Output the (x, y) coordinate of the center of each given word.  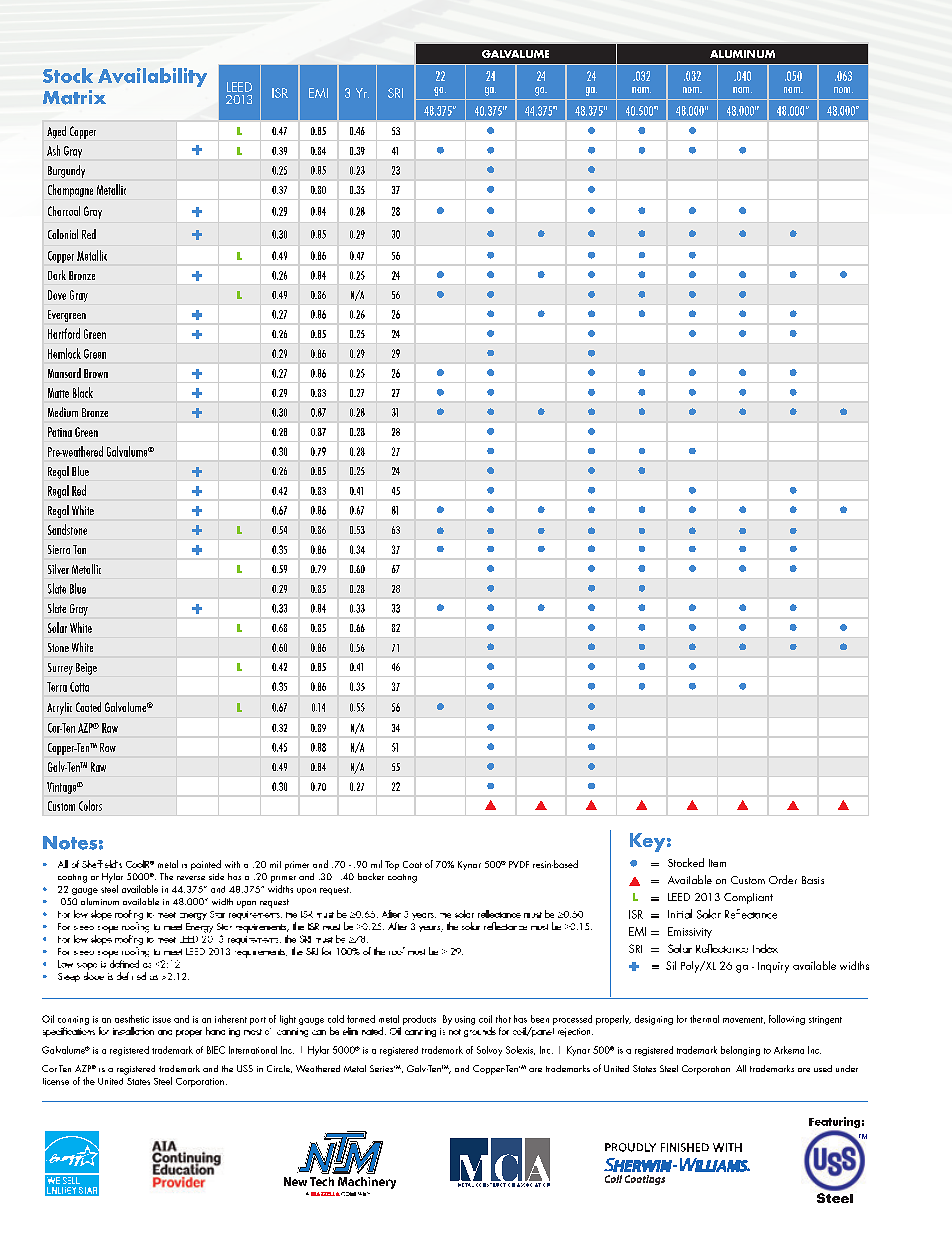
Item (717, 863)
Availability (152, 77)
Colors (90, 805)
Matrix (74, 97)
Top (392, 865)
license (56, 1081)
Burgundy (66, 171)
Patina (60, 432)
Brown (96, 373)
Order (783, 879)
